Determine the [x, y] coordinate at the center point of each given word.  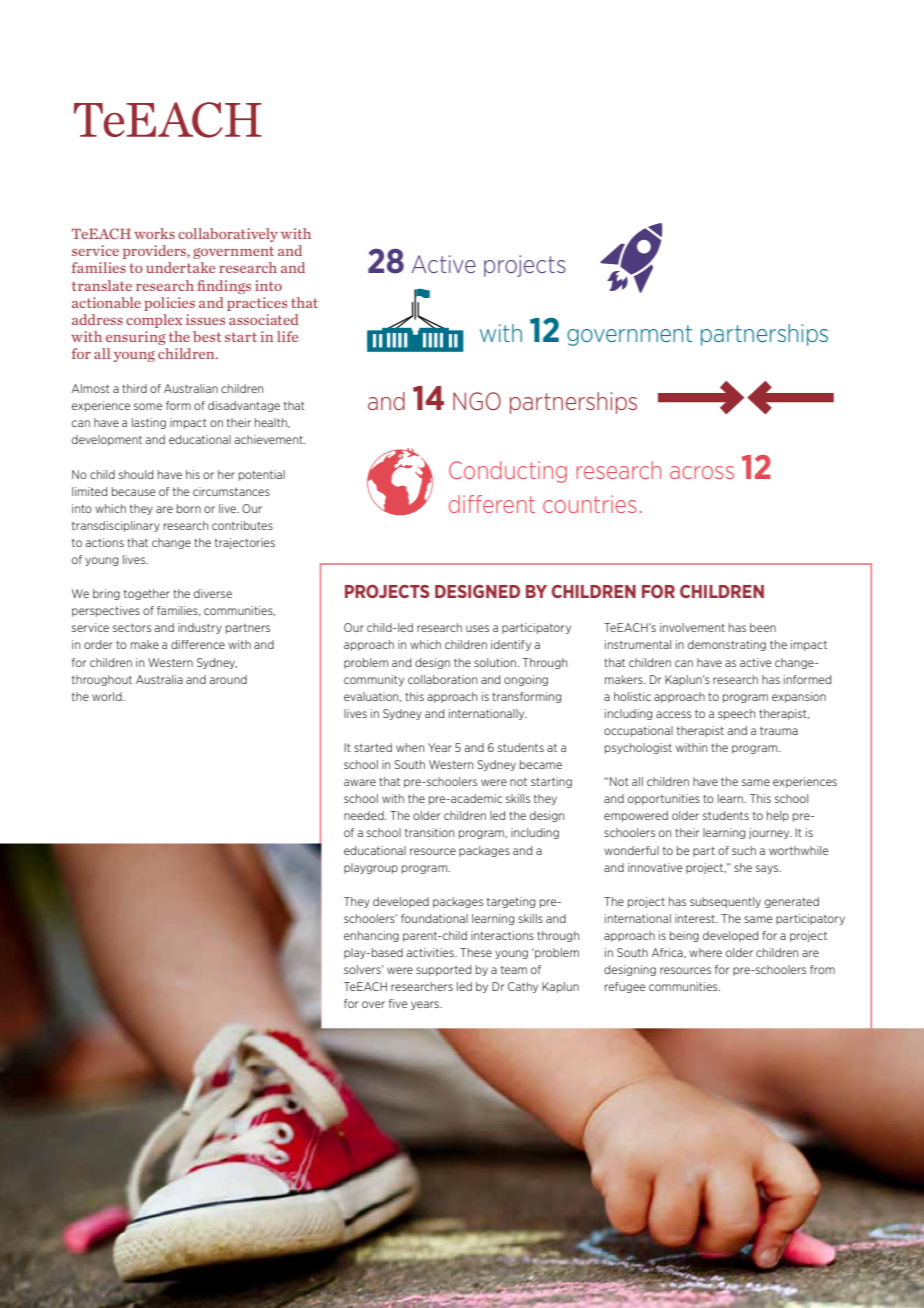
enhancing [371, 936]
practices [257, 304]
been [763, 627]
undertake [180, 267]
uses [477, 628]
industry [200, 628]
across [702, 472]
